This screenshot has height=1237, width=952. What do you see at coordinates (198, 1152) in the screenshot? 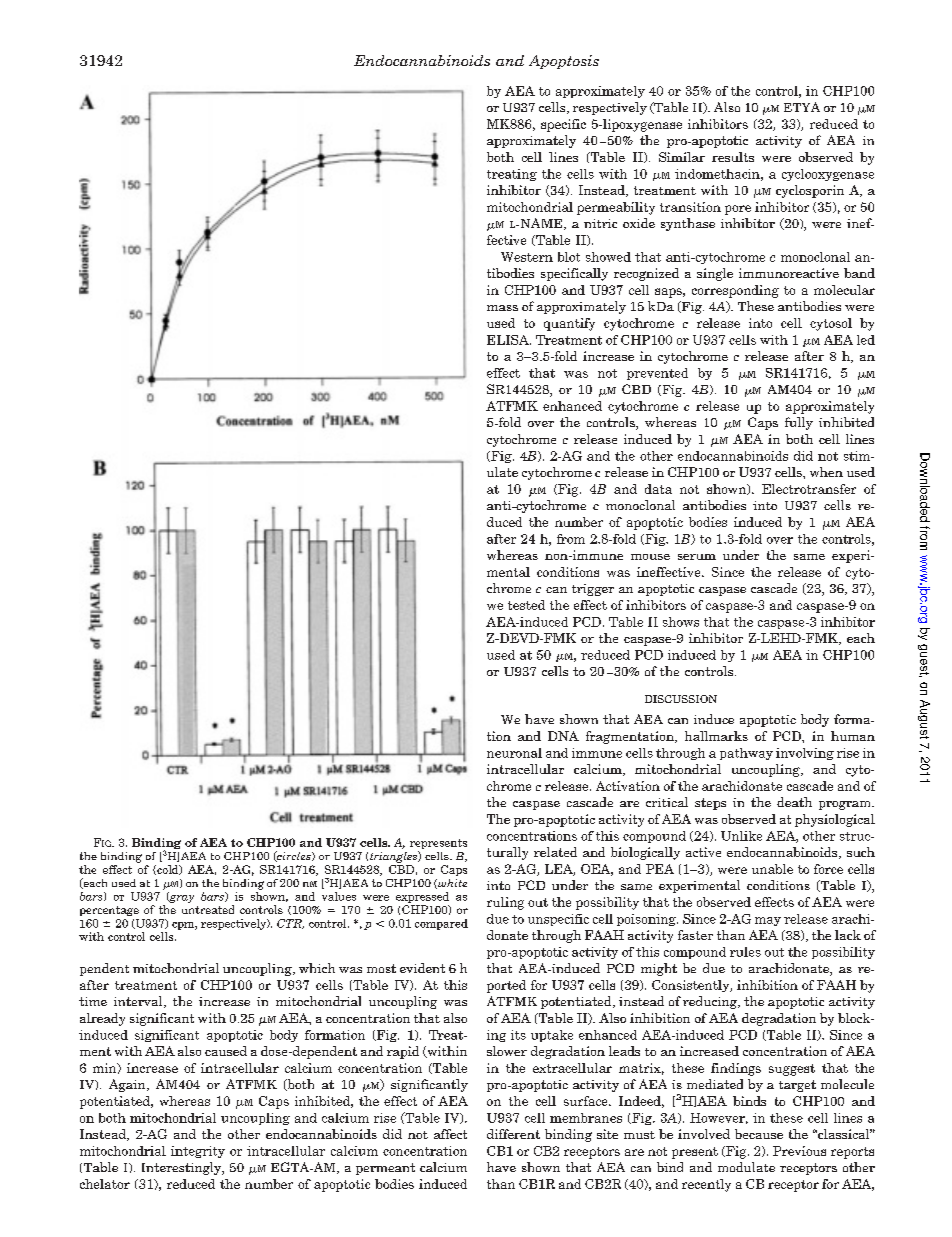
I see `integrity` at bounding box center [198, 1152].
